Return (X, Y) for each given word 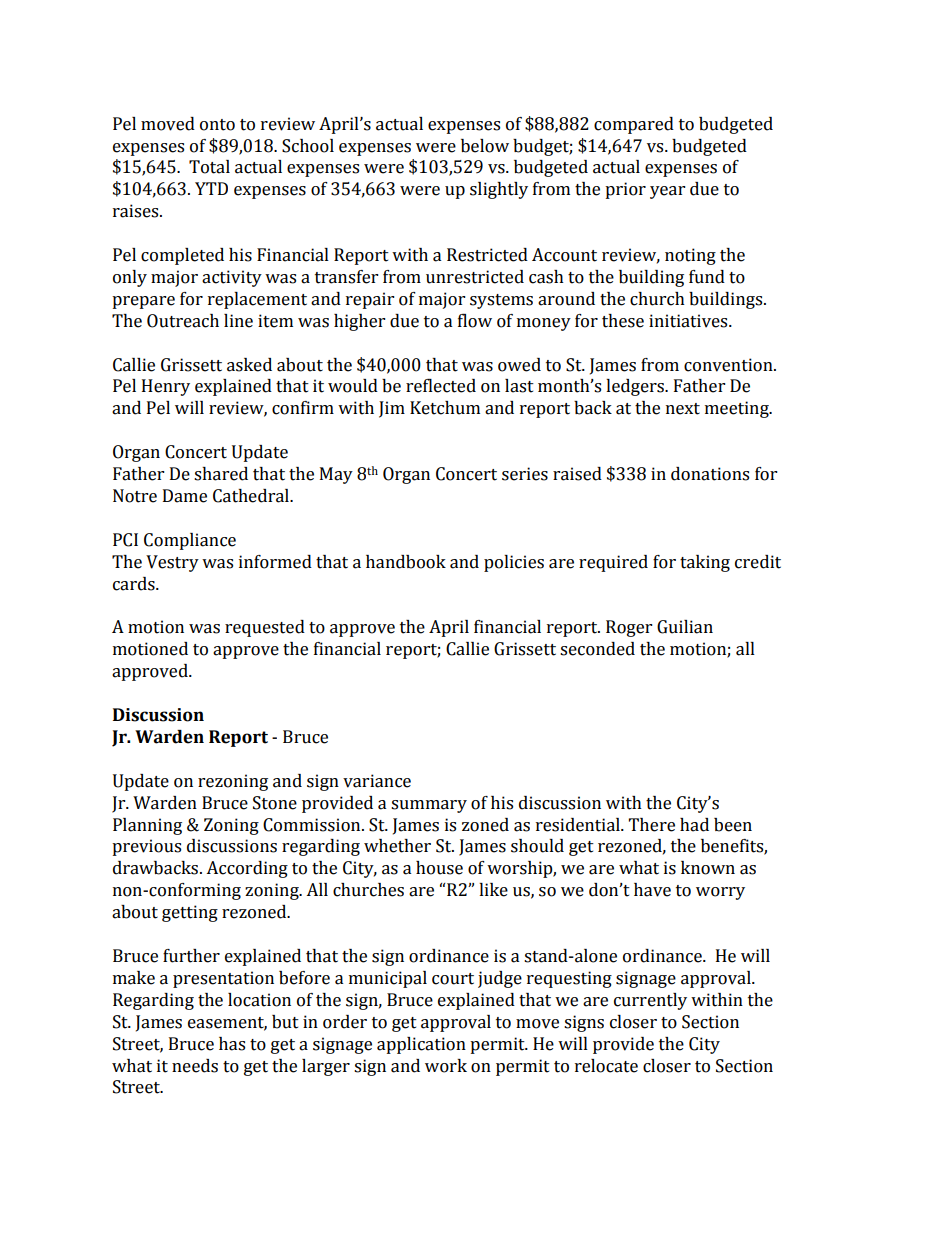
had (694, 825)
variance (377, 781)
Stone (275, 803)
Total (209, 167)
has (232, 1044)
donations (710, 474)
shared (221, 474)
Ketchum (445, 408)
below (485, 146)
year (667, 192)
